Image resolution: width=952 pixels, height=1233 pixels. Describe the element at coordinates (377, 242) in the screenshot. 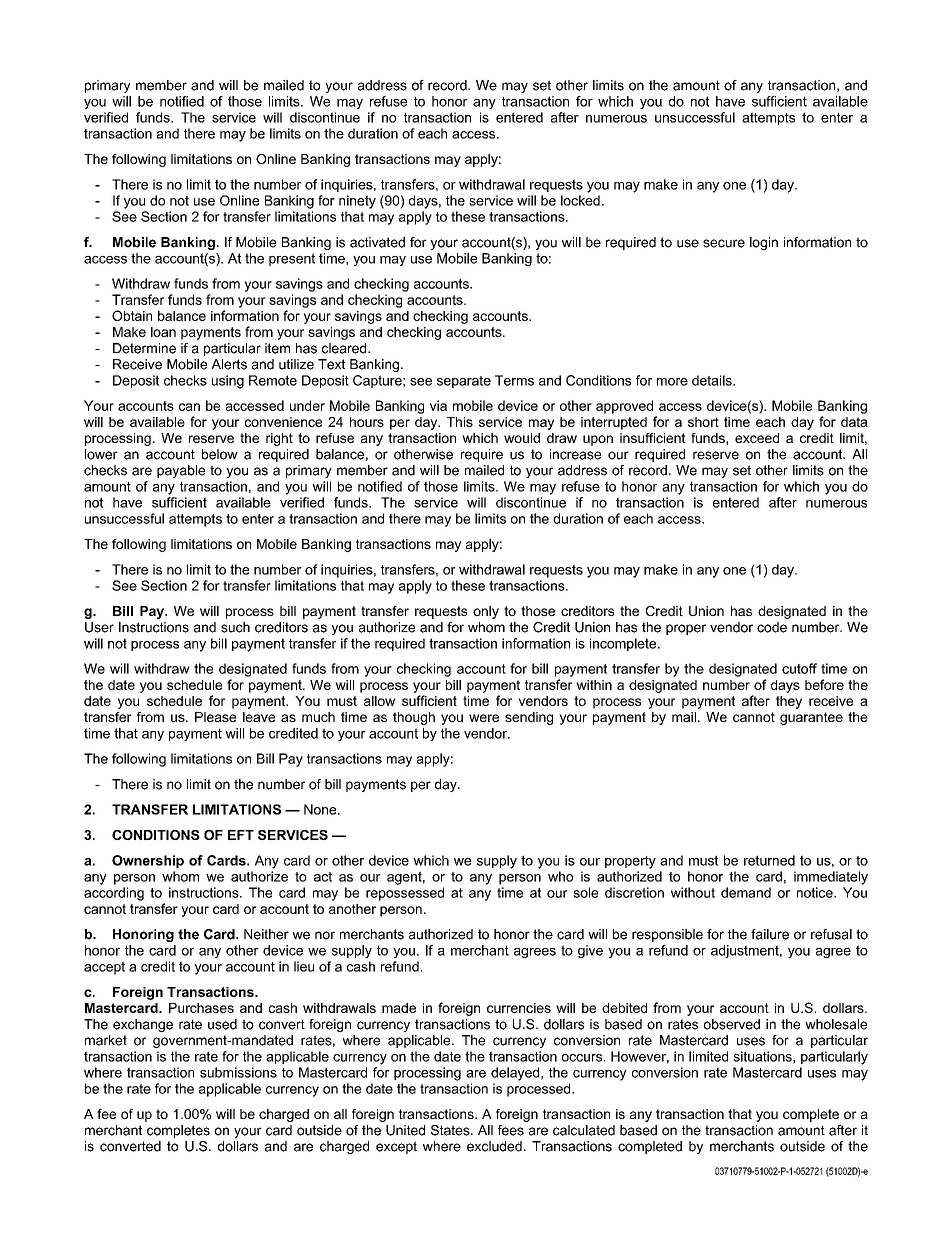

I see `activated` at that location.
